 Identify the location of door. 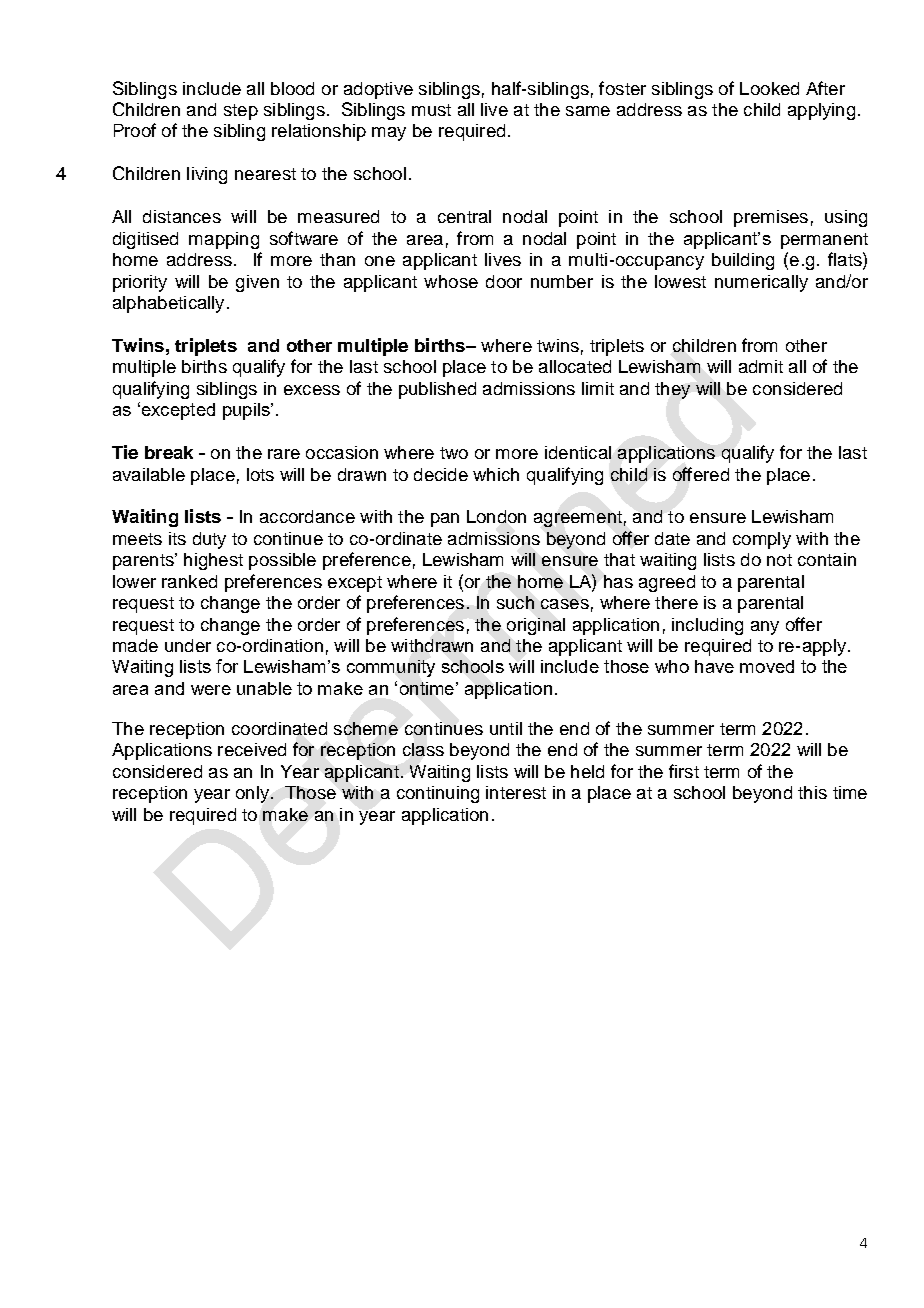
(504, 281).
